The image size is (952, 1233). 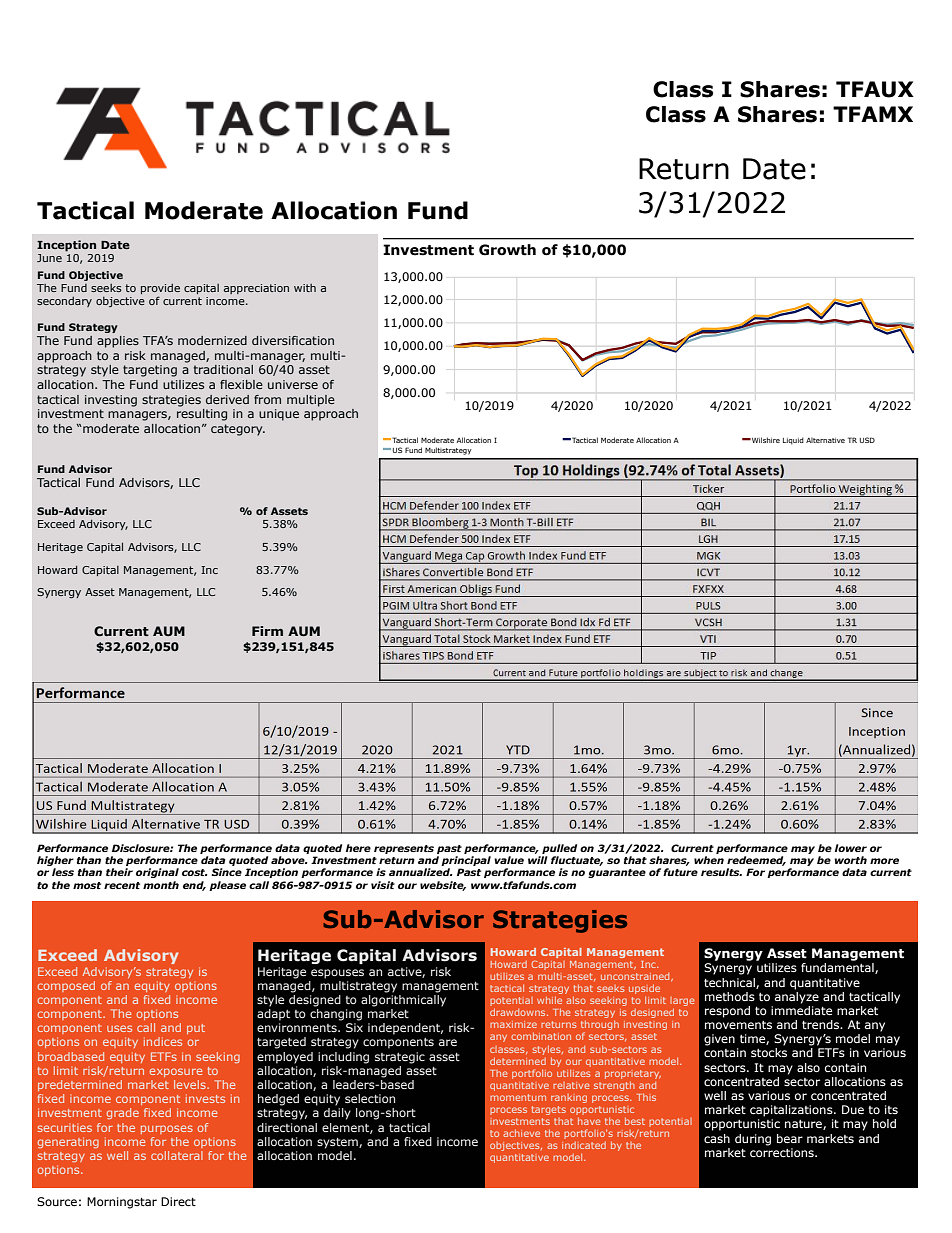 What do you see at coordinates (756, 861) in the screenshot?
I see `redeemed` at bounding box center [756, 861].
